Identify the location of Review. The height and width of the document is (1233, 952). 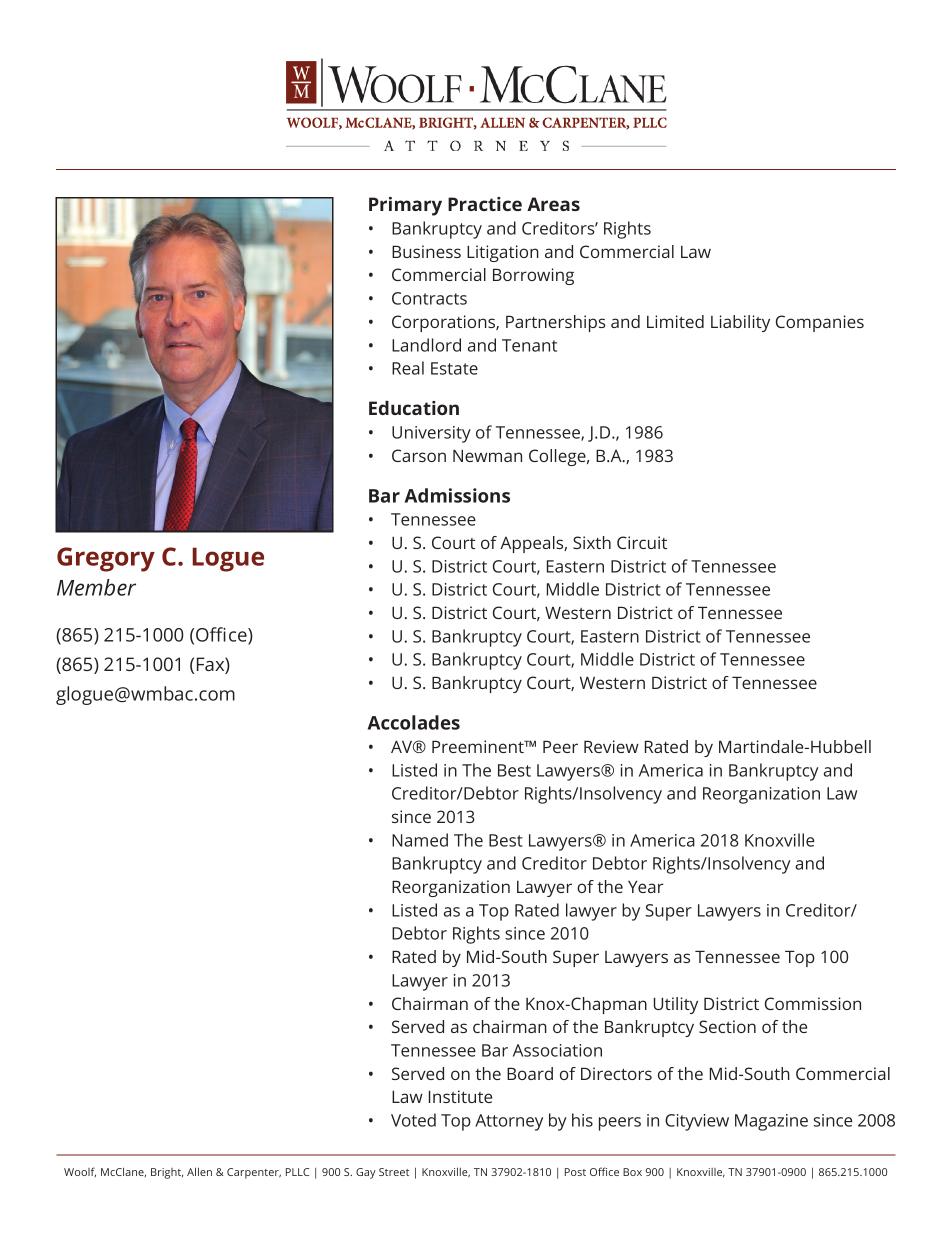
(611, 746).
